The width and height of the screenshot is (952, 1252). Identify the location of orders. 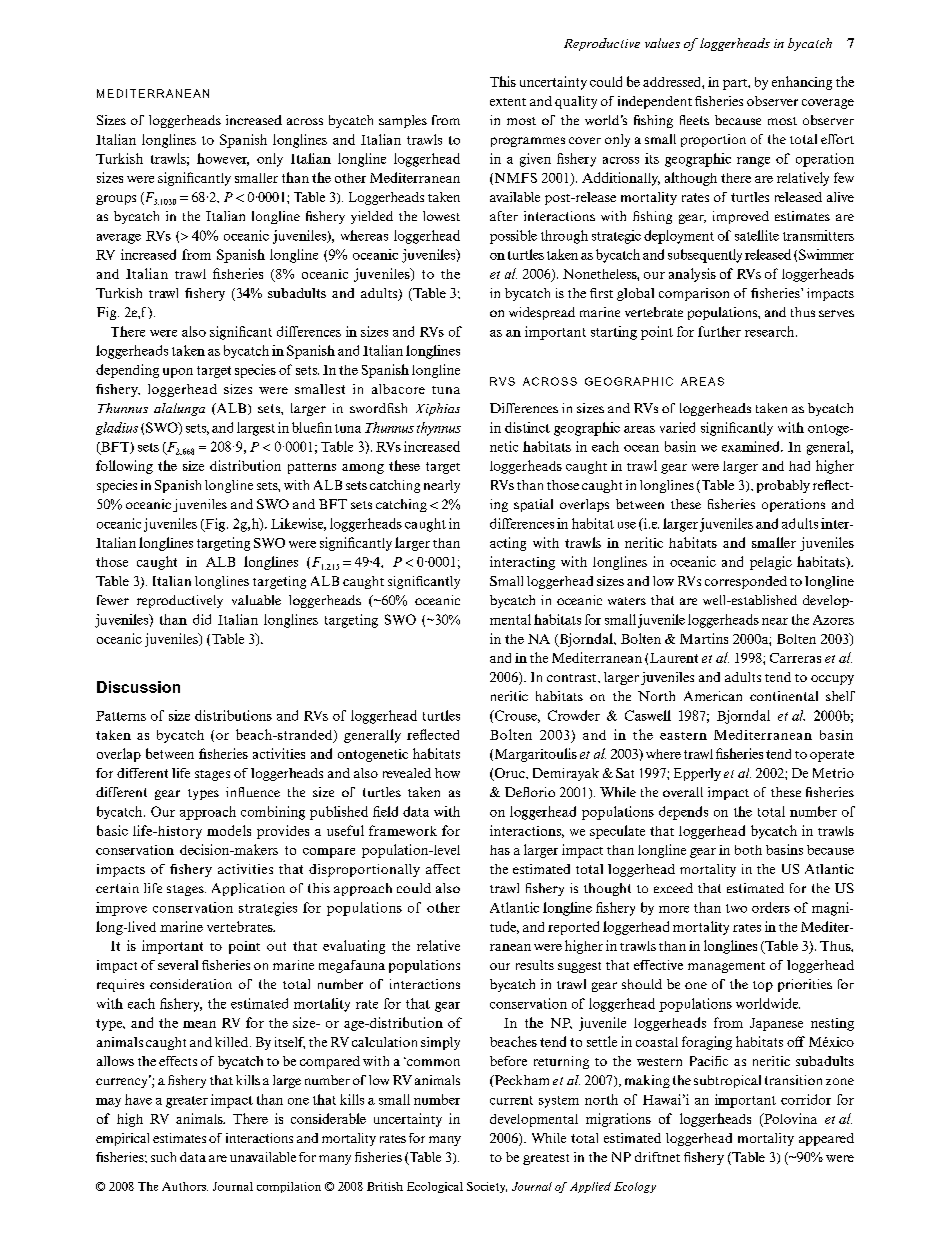
(771, 907).
